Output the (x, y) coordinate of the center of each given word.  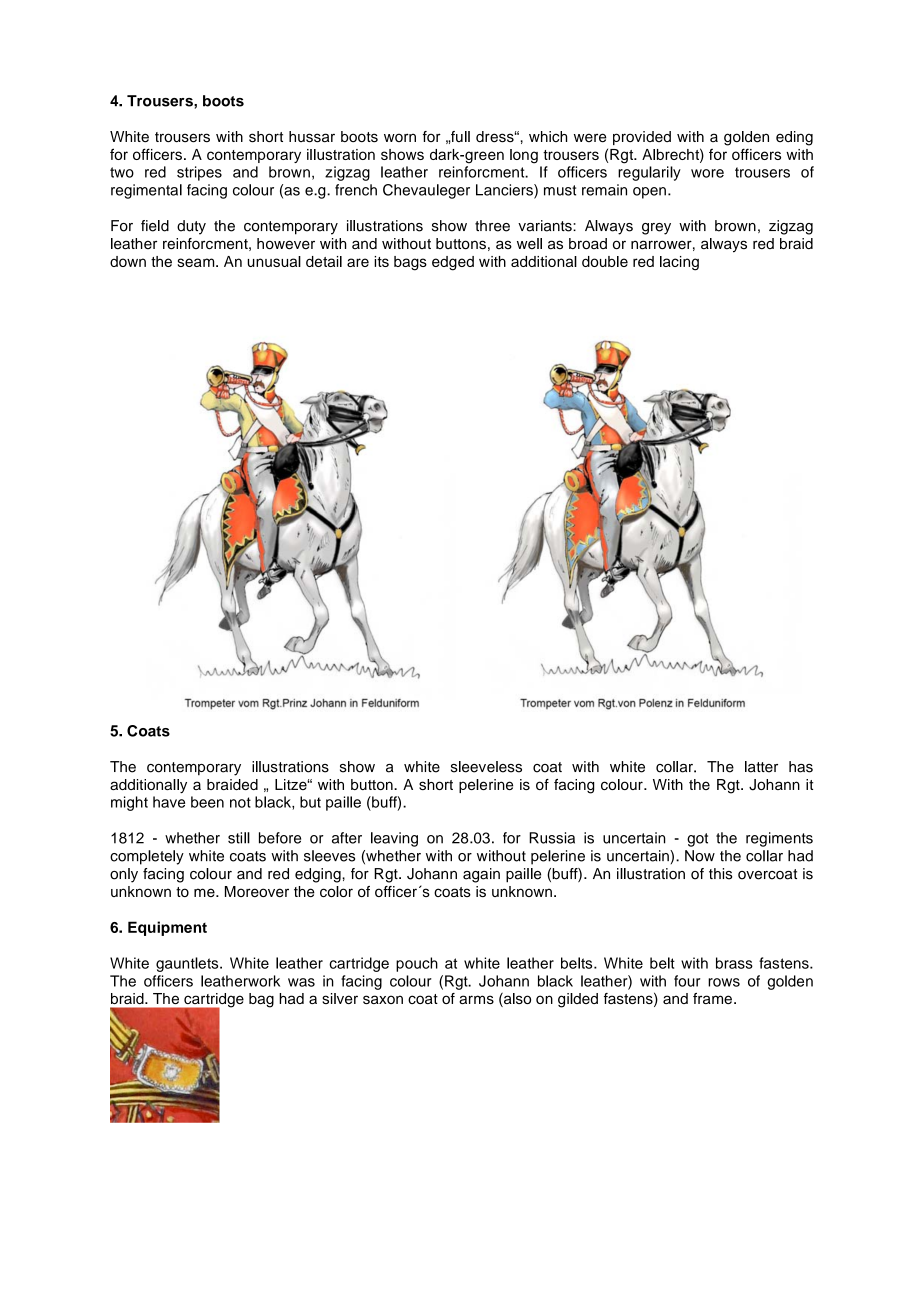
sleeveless (486, 767)
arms (476, 999)
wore (707, 173)
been (207, 802)
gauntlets (188, 964)
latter (761, 767)
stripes (199, 173)
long (524, 156)
